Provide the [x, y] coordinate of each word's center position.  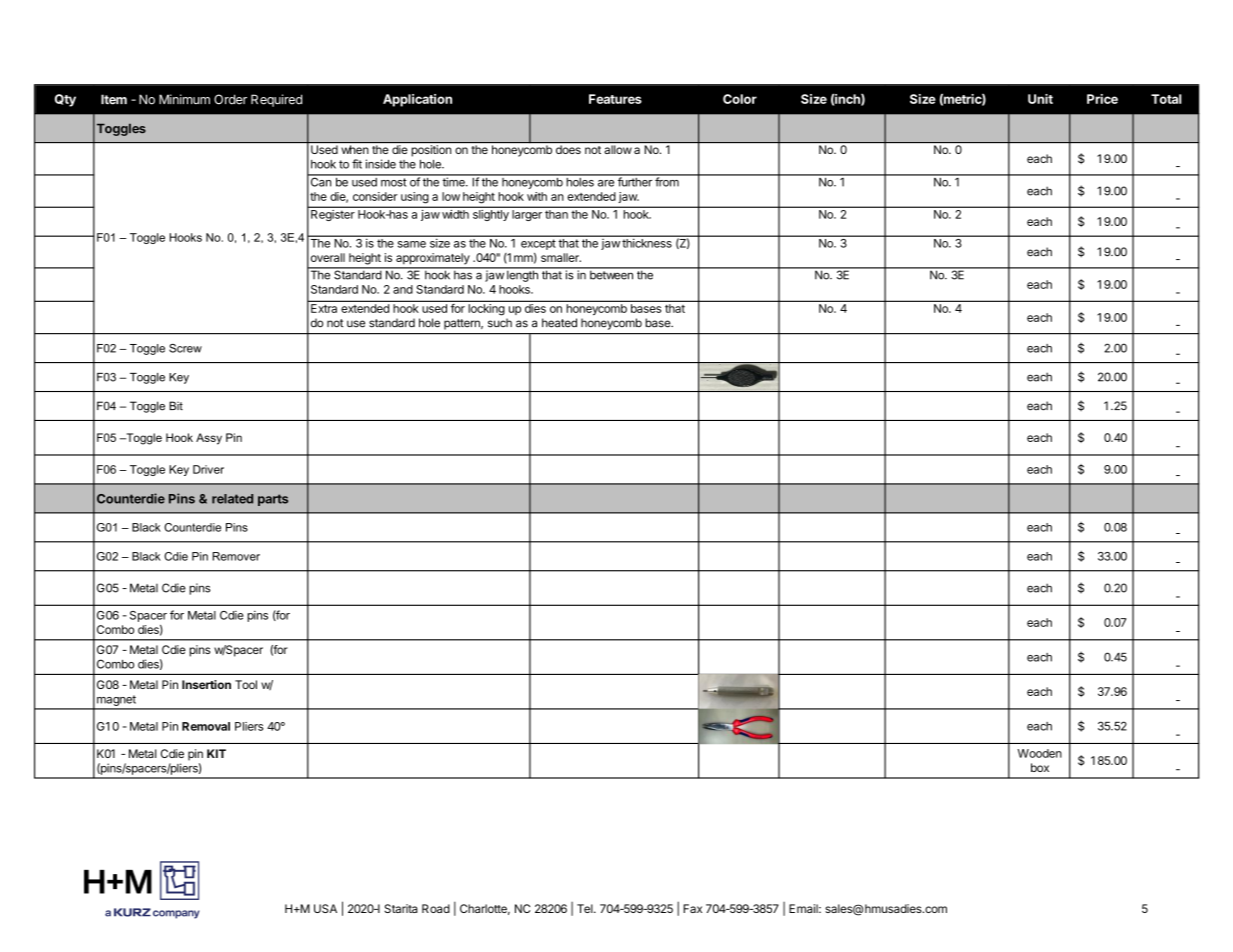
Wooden [1040, 753]
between [611, 274]
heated [559, 323]
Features [615, 99]
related [232, 499]
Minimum [184, 99]
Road [436, 908]
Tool [246, 684]
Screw [185, 348]
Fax [692, 908]
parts [273, 500]
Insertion [206, 684]
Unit [1040, 99]
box [1040, 767]
